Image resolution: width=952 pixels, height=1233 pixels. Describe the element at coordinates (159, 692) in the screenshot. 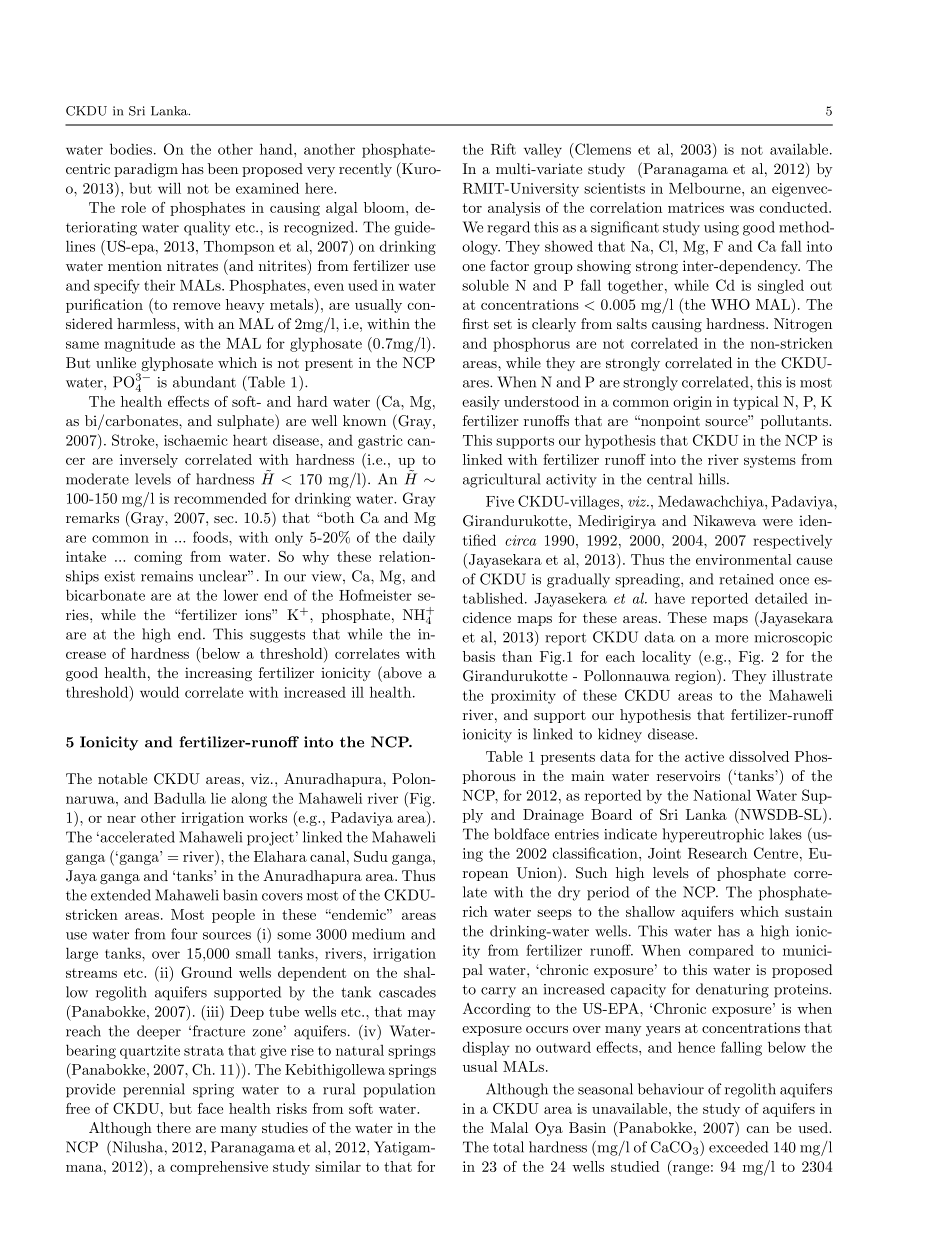

I see `would` at that location.
